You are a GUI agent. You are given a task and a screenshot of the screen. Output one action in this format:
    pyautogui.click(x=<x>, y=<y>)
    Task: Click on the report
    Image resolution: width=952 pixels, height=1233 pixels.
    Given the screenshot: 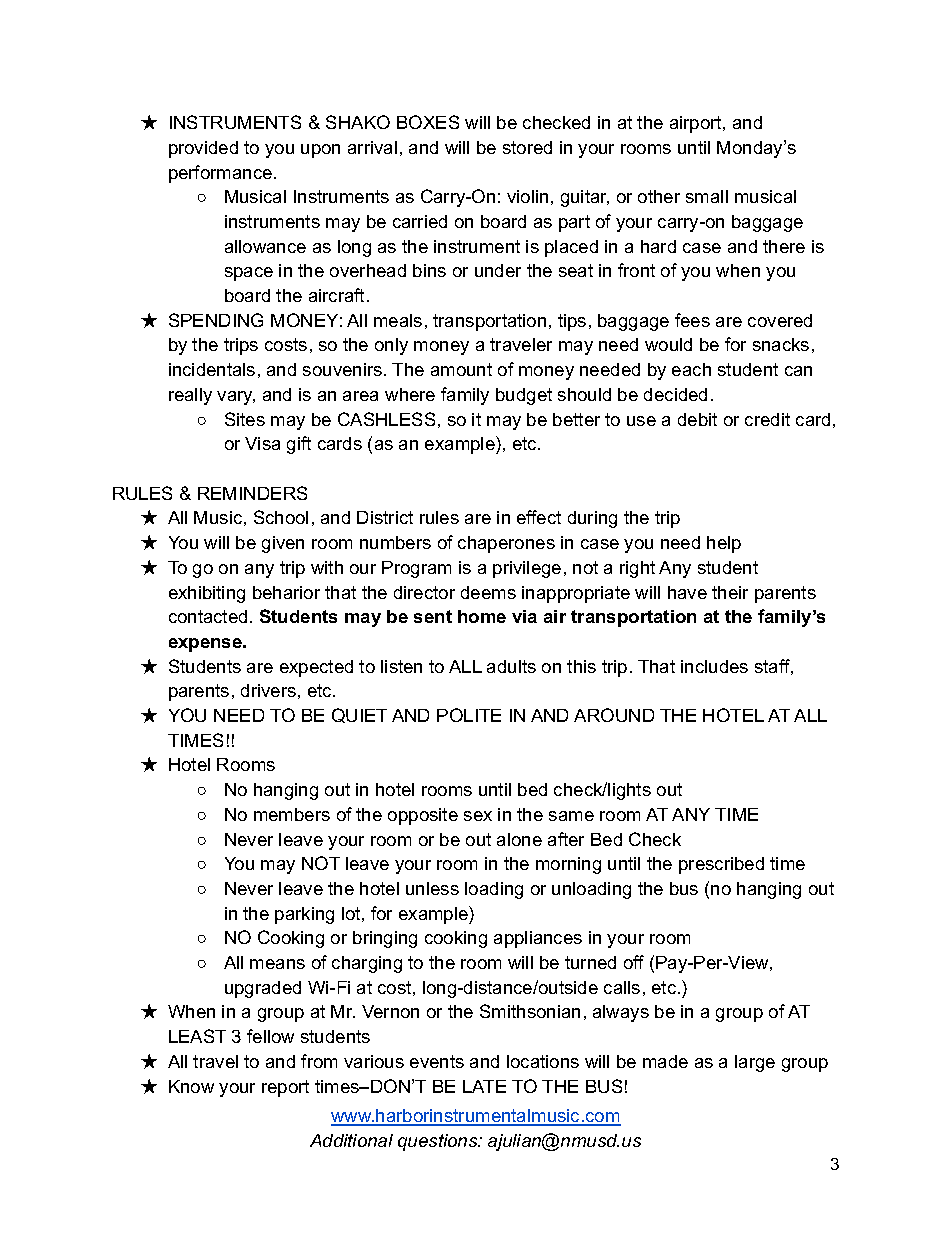 What is the action you would take?
    pyautogui.click(x=285, y=1088)
